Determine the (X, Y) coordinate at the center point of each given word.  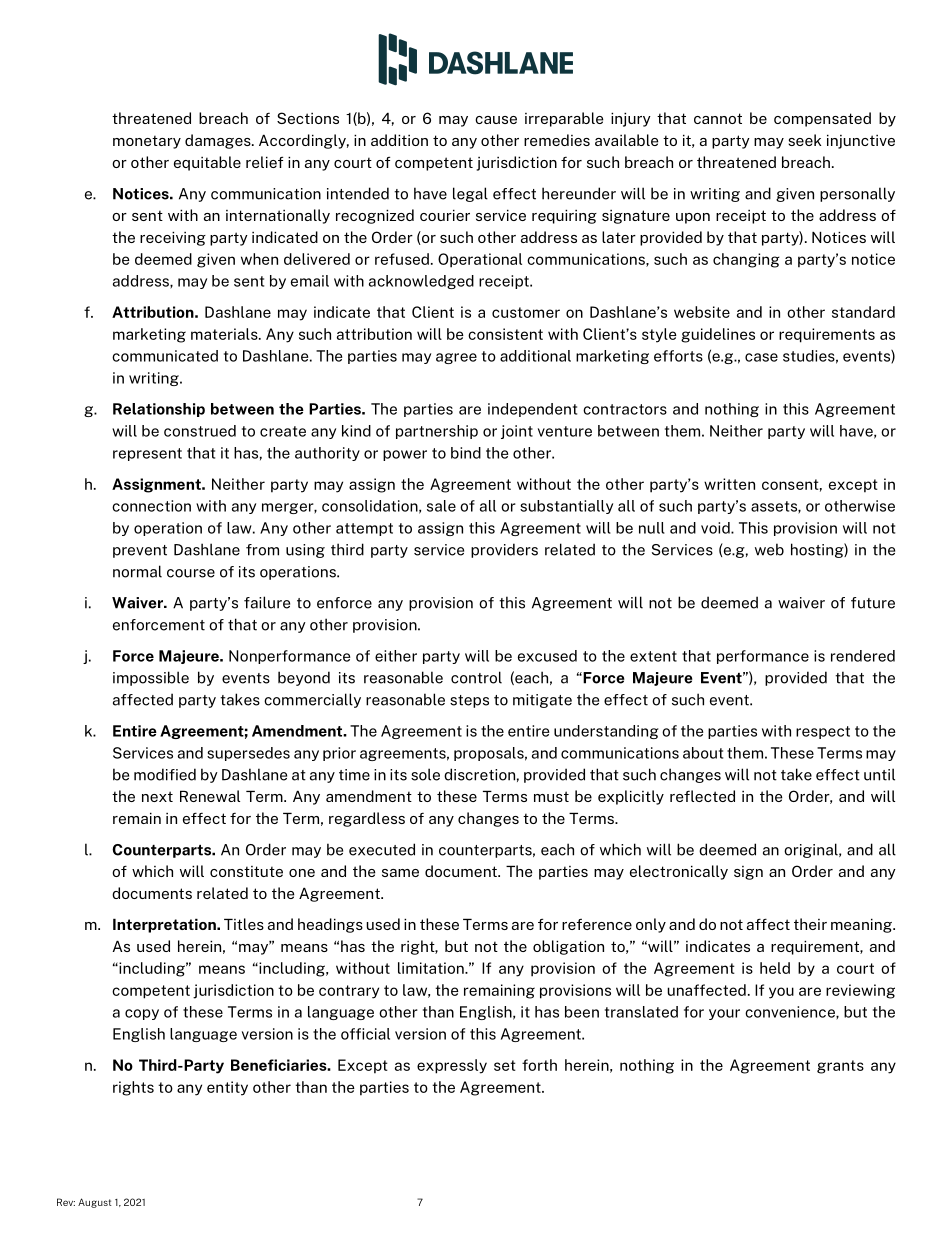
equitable (207, 163)
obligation (568, 947)
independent (532, 410)
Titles (244, 924)
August (95, 1203)
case (761, 357)
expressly (452, 1066)
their (810, 924)
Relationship (159, 410)
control (476, 677)
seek (804, 140)
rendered (863, 656)
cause (496, 120)
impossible (151, 678)
